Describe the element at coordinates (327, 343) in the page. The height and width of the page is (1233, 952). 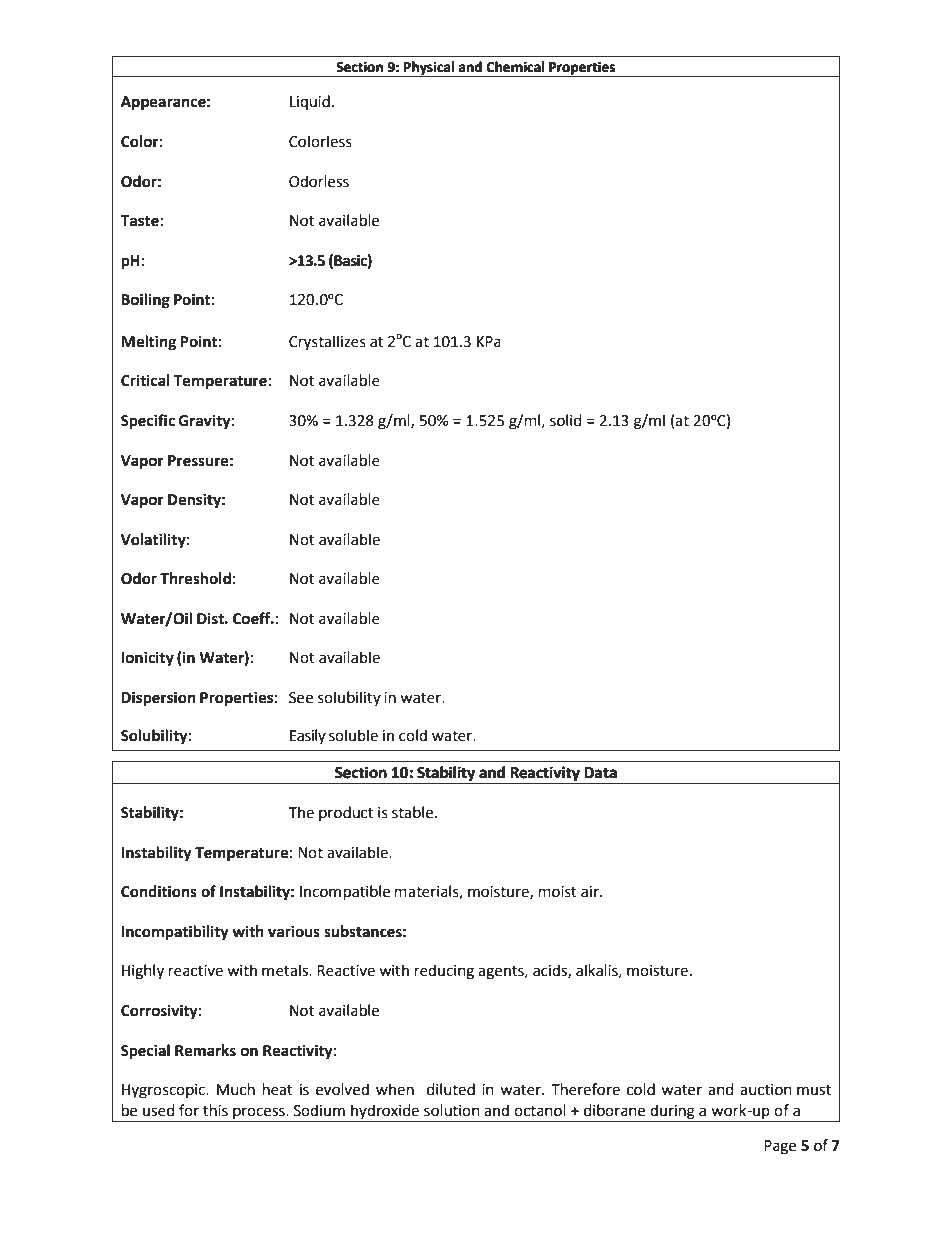
I see `Crystallizes` at that location.
